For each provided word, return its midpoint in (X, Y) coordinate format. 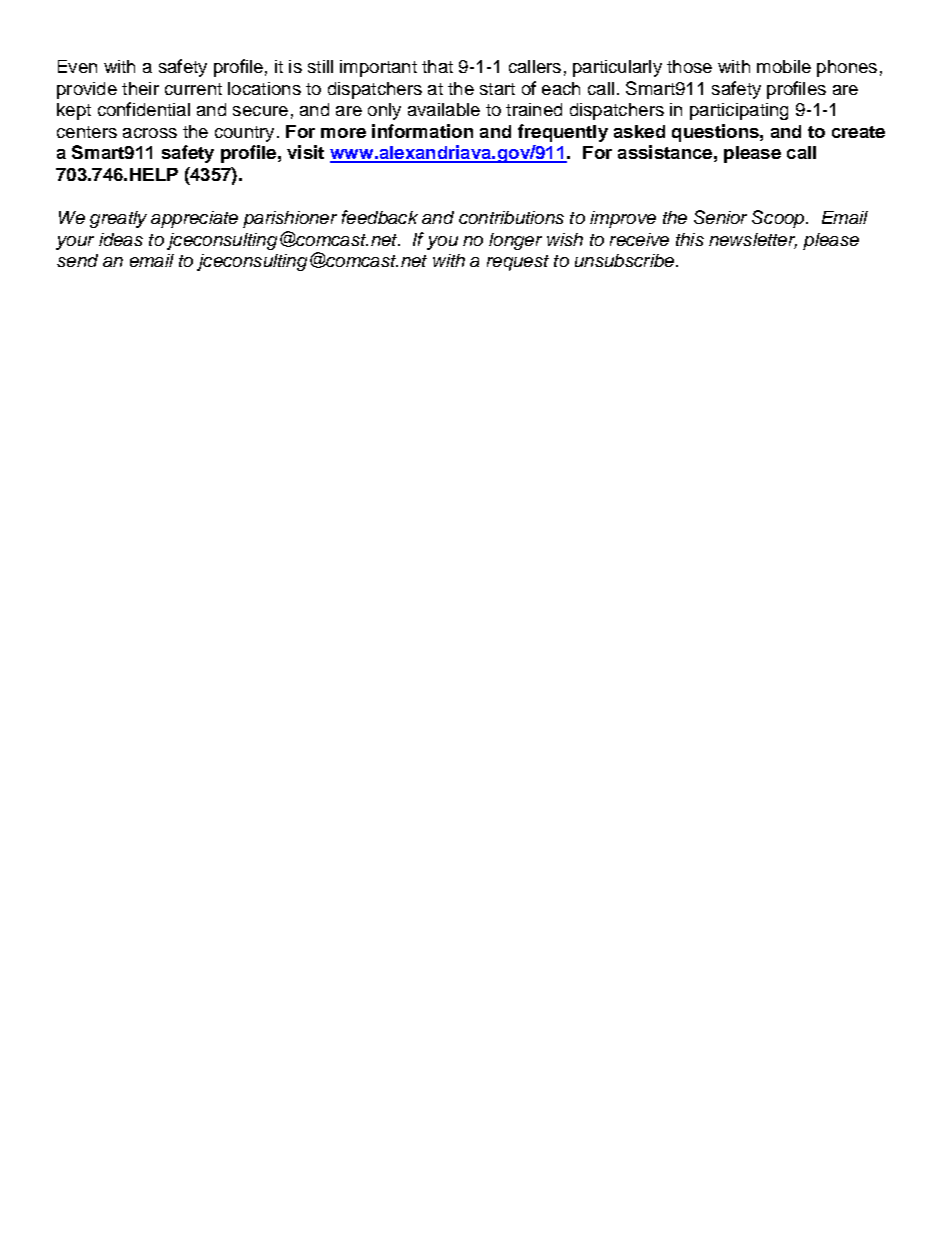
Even (77, 66)
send (77, 260)
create (858, 132)
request (518, 263)
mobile (784, 66)
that (437, 66)
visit (305, 152)
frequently (563, 133)
